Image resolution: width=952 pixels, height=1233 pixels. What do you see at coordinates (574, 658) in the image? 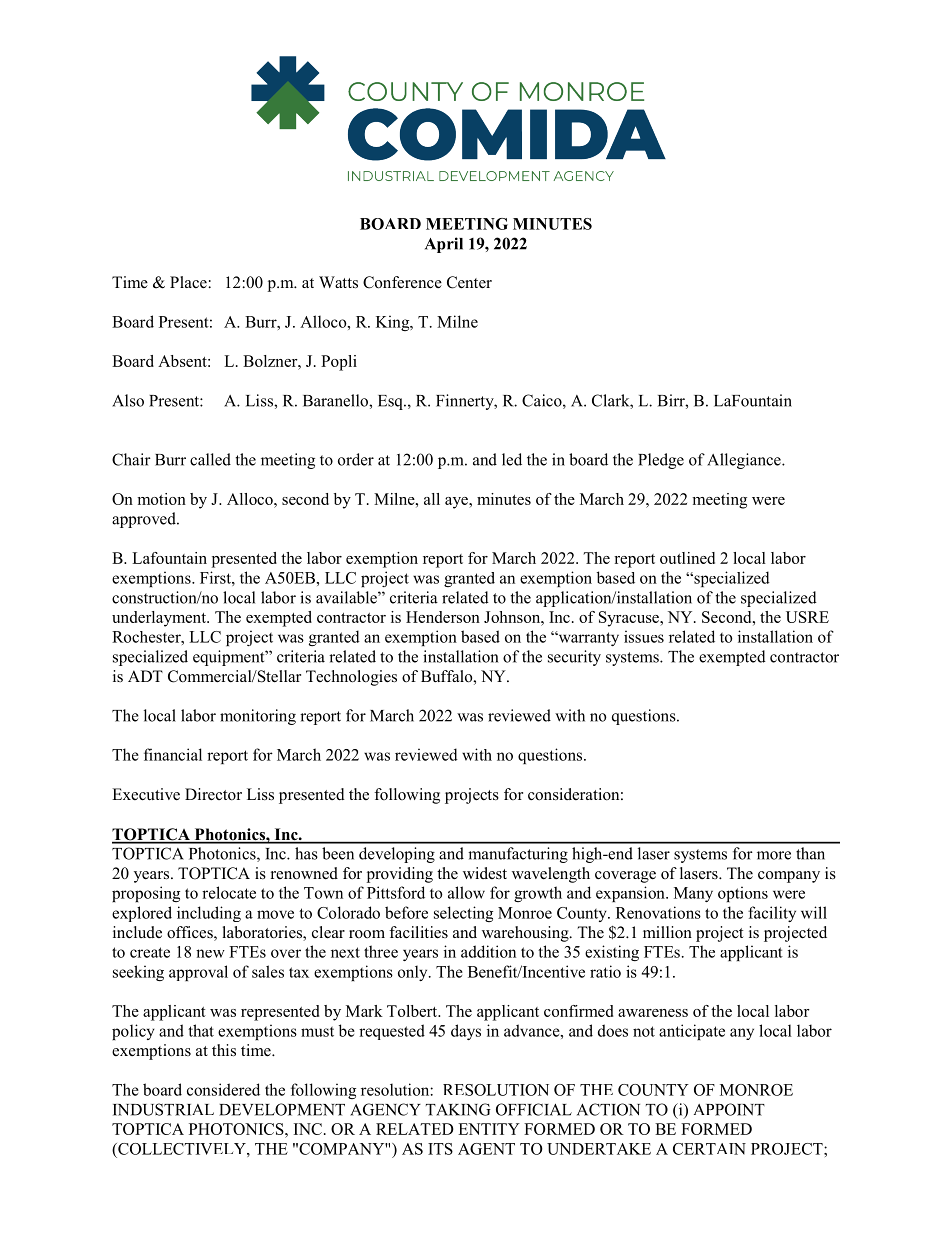
I see `security` at bounding box center [574, 658].
